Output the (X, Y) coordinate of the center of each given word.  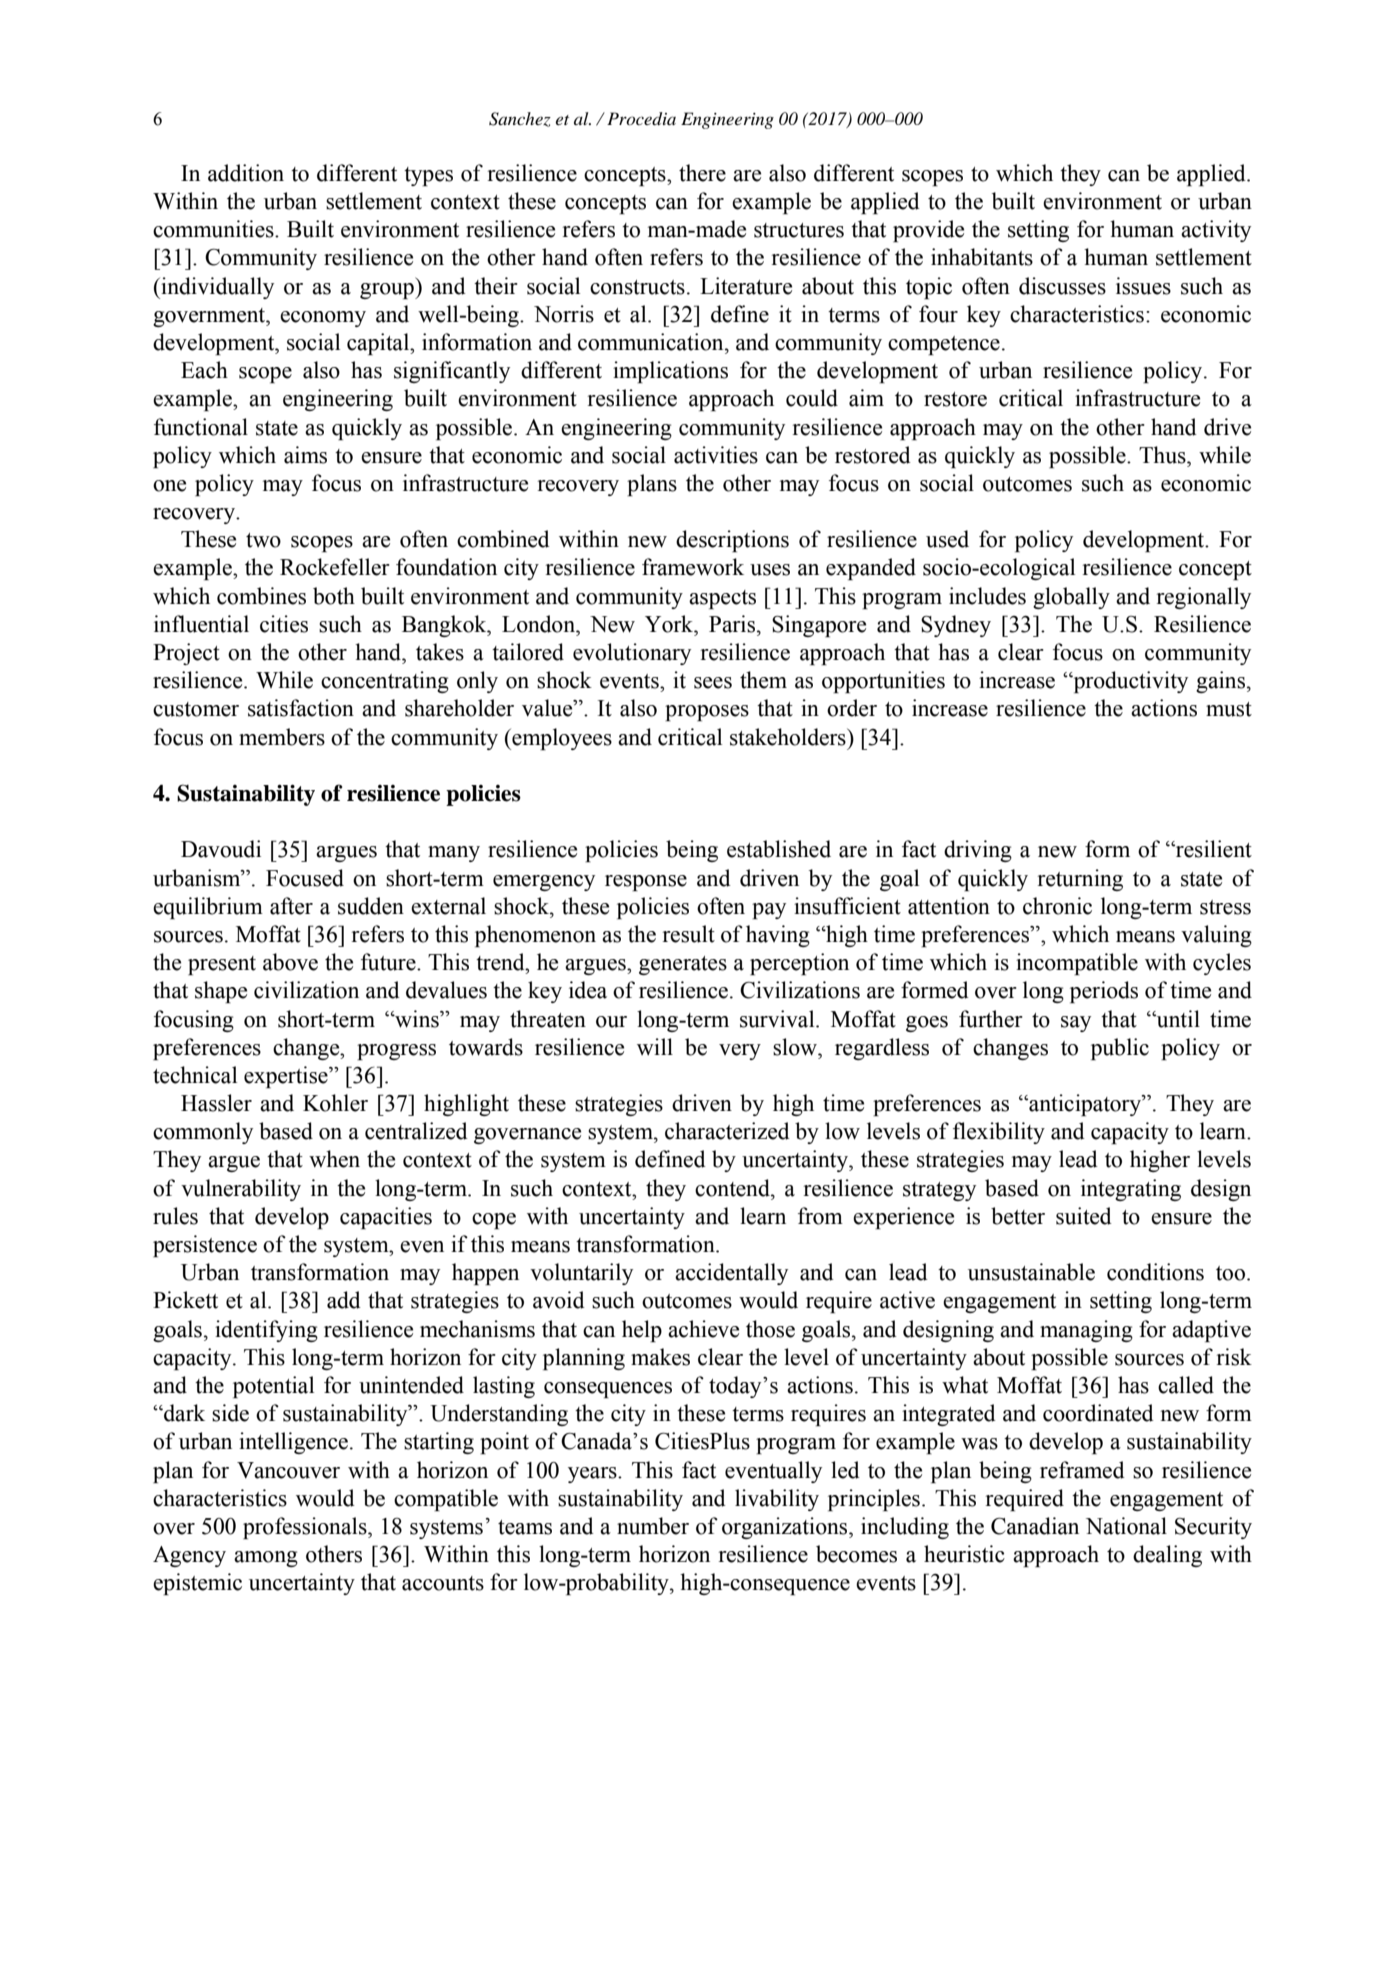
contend (733, 1188)
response (646, 883)
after (291, 906)
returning (1080, 880)
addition (246, 173)
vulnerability (241, 1190)
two (263, 540)
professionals (306, 1528)
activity (1216, 231)
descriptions (732, 541)
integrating (1131, 1190)
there (702, 173)
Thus (1163, 455)
